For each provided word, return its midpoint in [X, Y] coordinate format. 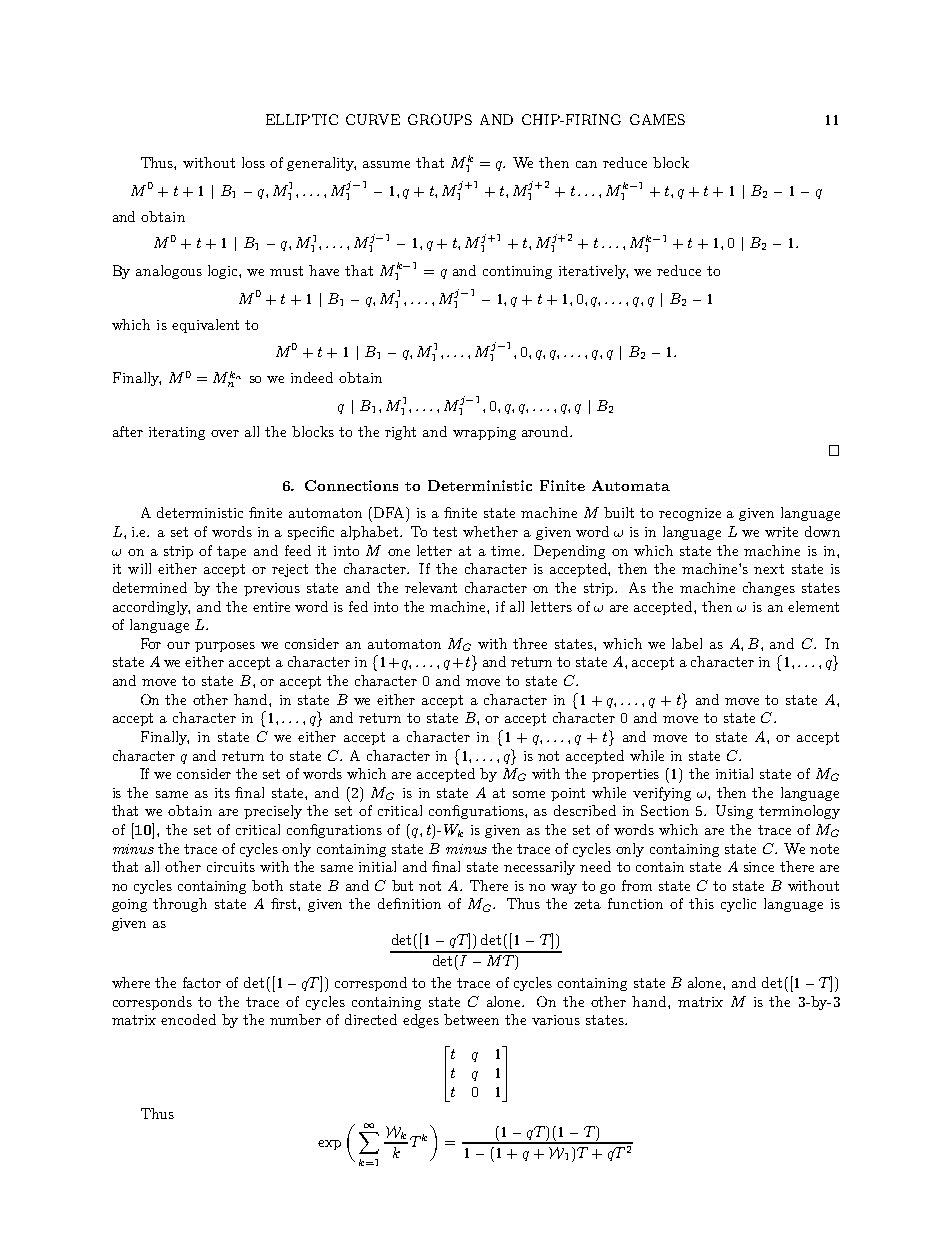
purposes [225, 647]
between [471, 1019]
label [687, 643]
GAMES [657, 119]
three [530, 643]
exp [329, 1145]
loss [253, 162]
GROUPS [440, 119]
